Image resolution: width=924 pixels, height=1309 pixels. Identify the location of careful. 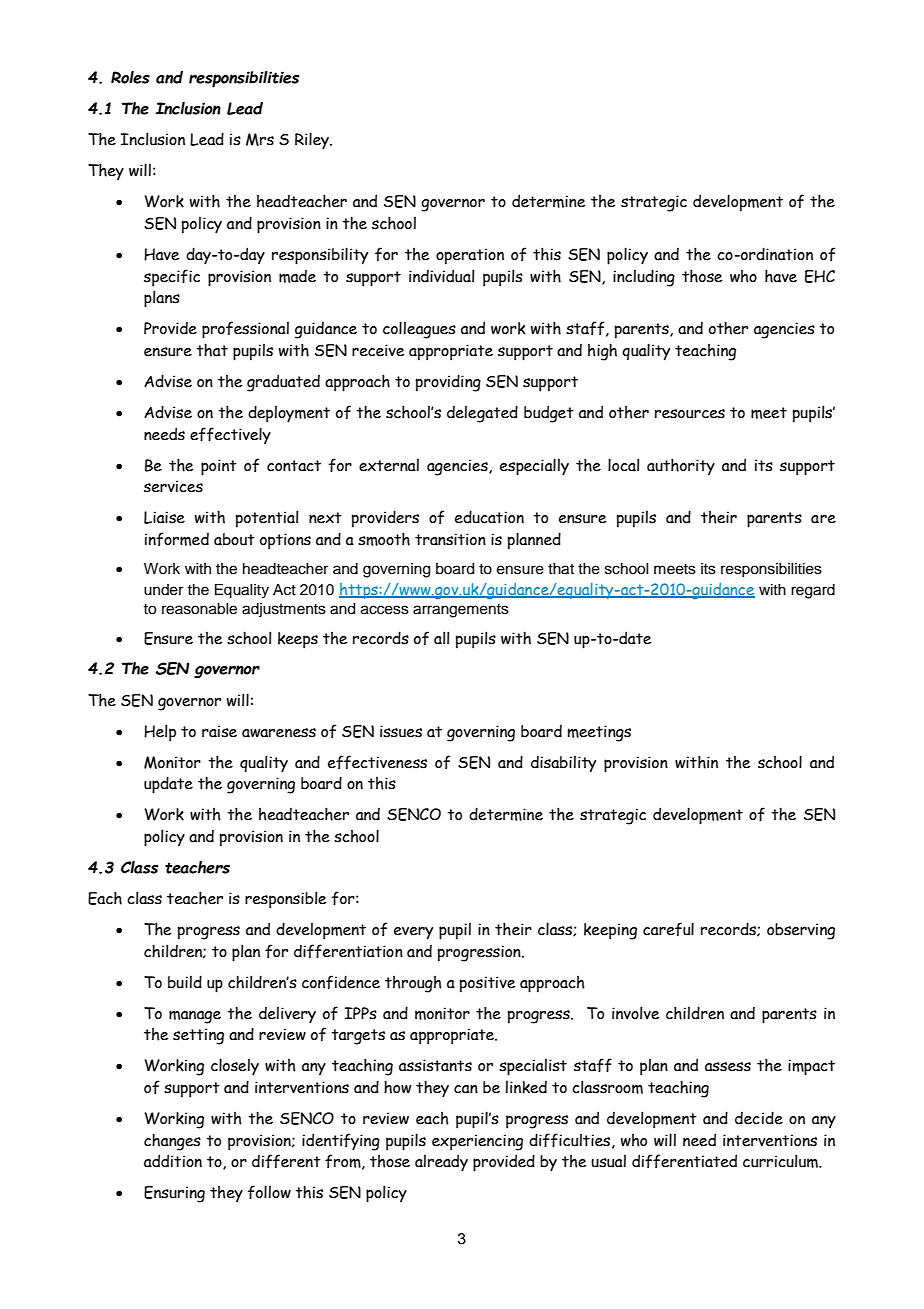
(668, 929).
